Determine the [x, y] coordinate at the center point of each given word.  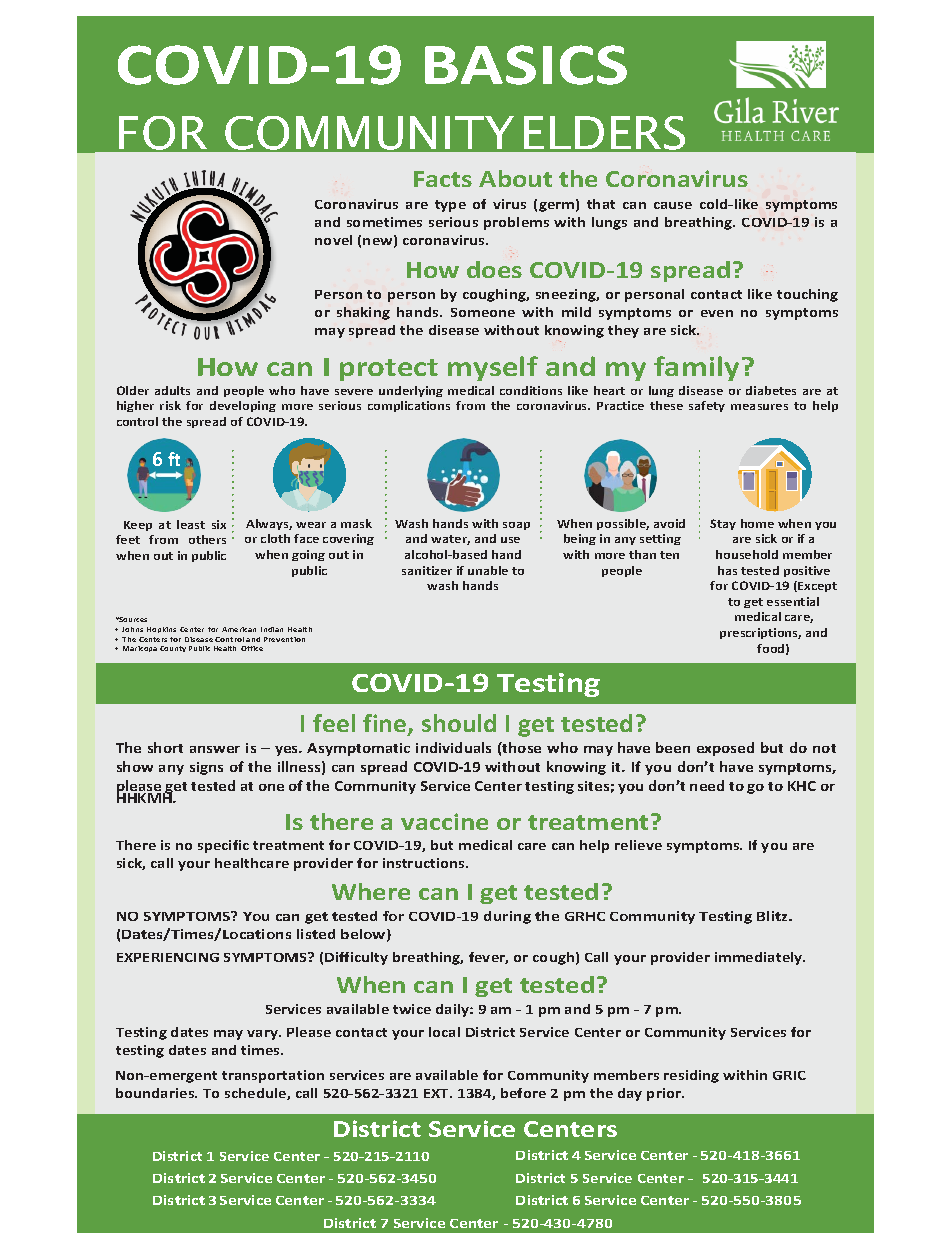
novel [333, 240]
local [444, 1032]
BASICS [526, 65]
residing [691, 1076]
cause [673, 205]
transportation [273, 1076]
